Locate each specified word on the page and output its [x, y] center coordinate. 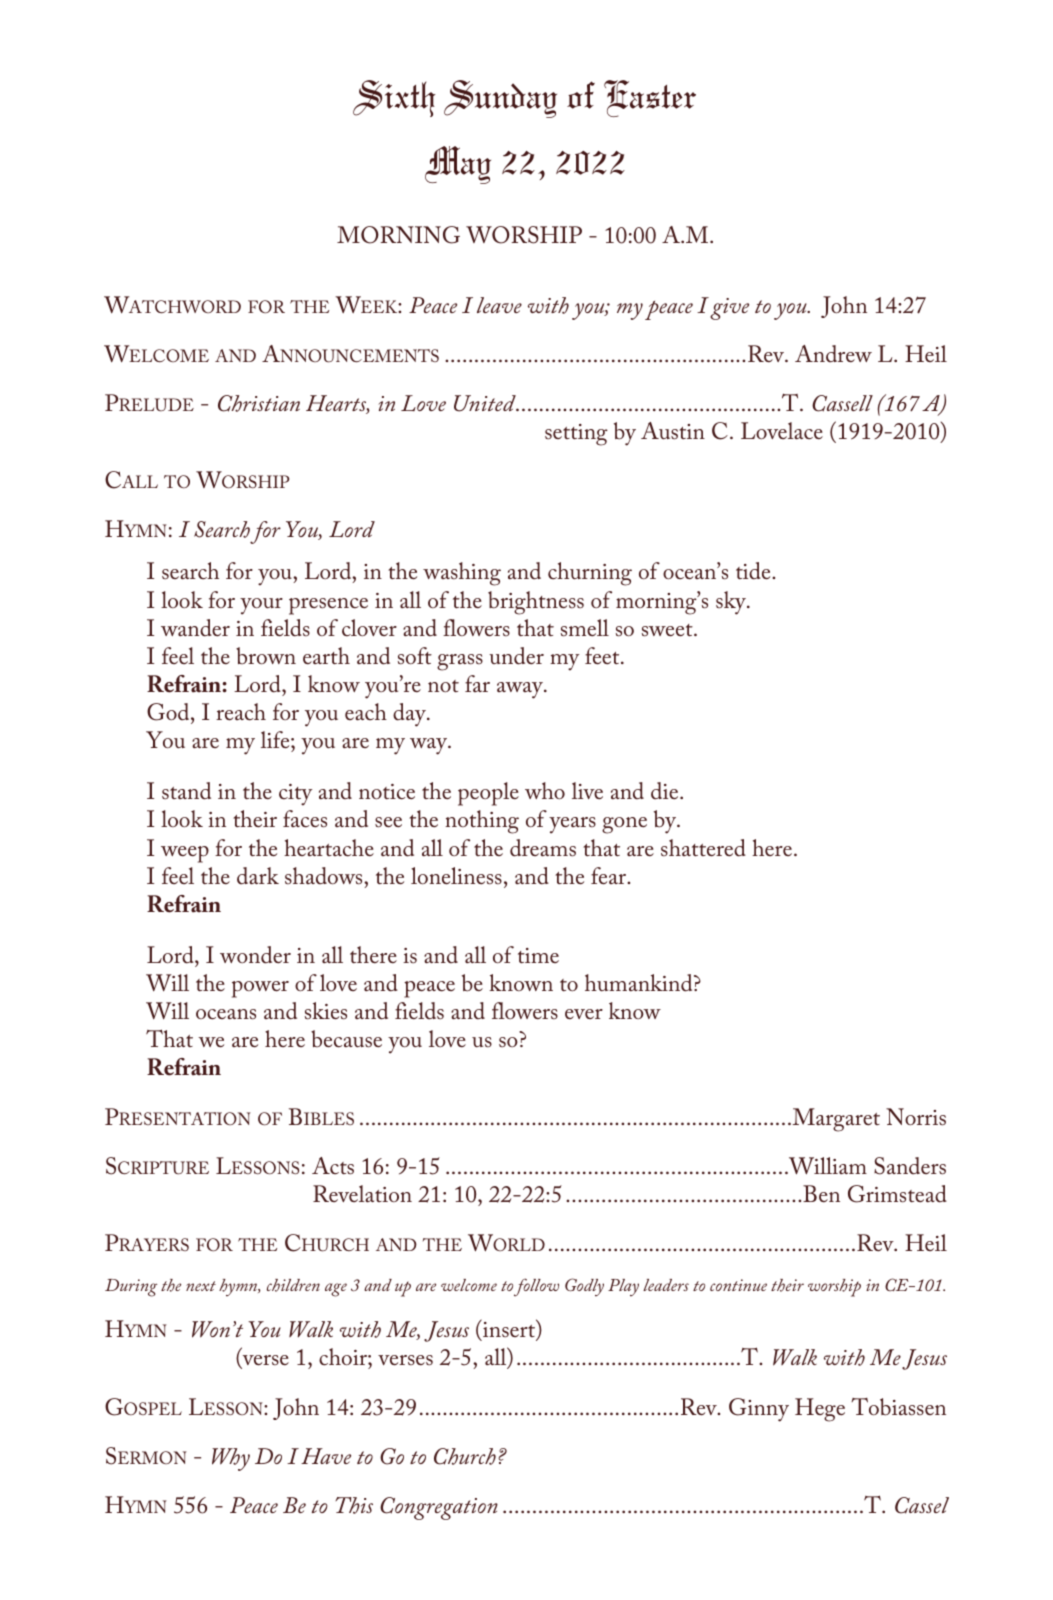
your [261, 606]
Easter [650, 98]
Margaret [835, 1120]
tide [754, 571]
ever [584, 1014]
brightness [536, 603]
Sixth [394, 98]
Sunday [500, 99]
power [260, 989]
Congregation [439, 1508]
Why [231, 1459]
